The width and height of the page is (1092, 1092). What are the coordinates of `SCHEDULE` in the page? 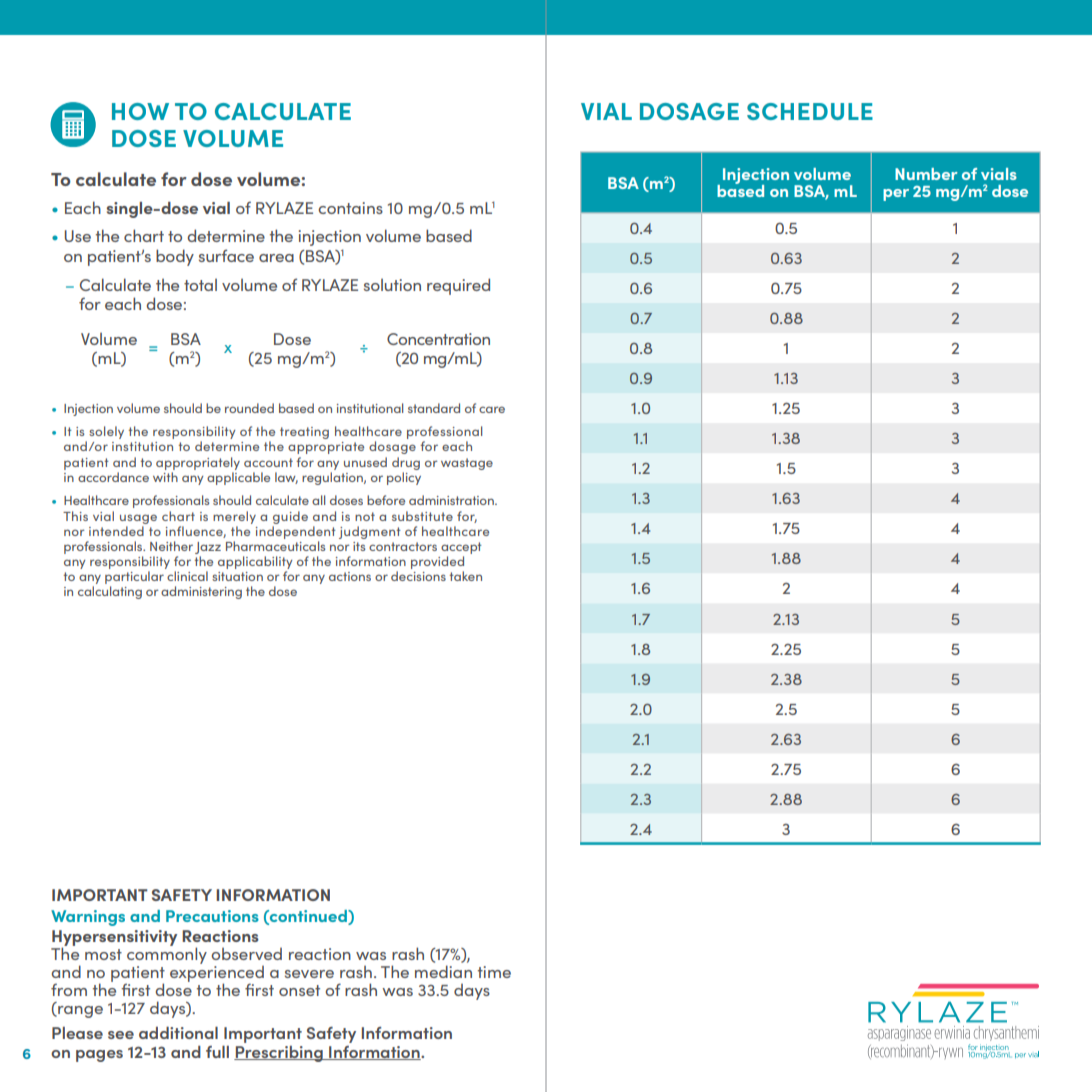 It's located at (810, 111).
